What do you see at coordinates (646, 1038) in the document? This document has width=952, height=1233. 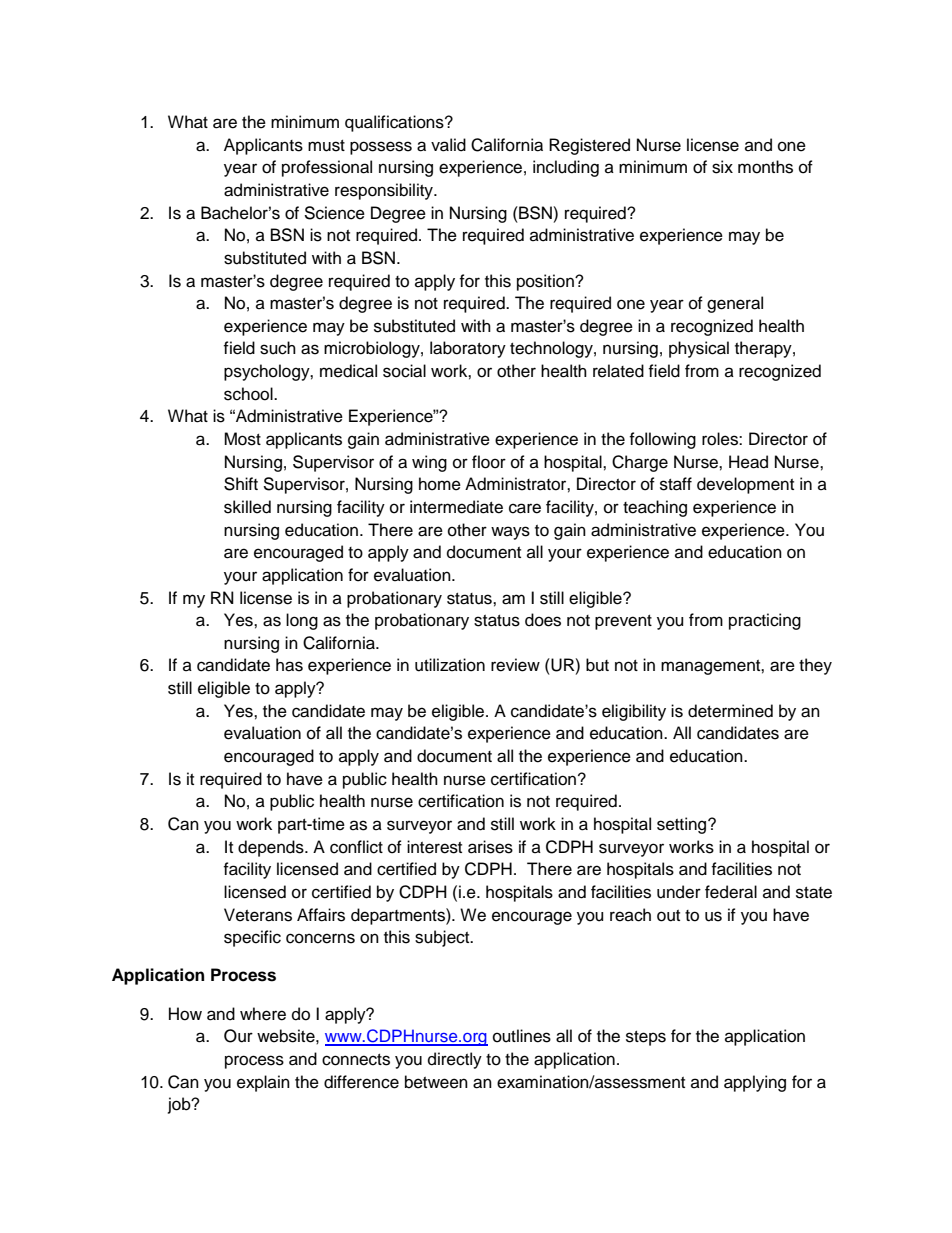 I see `steps` at bounding box center [646, 1038].
